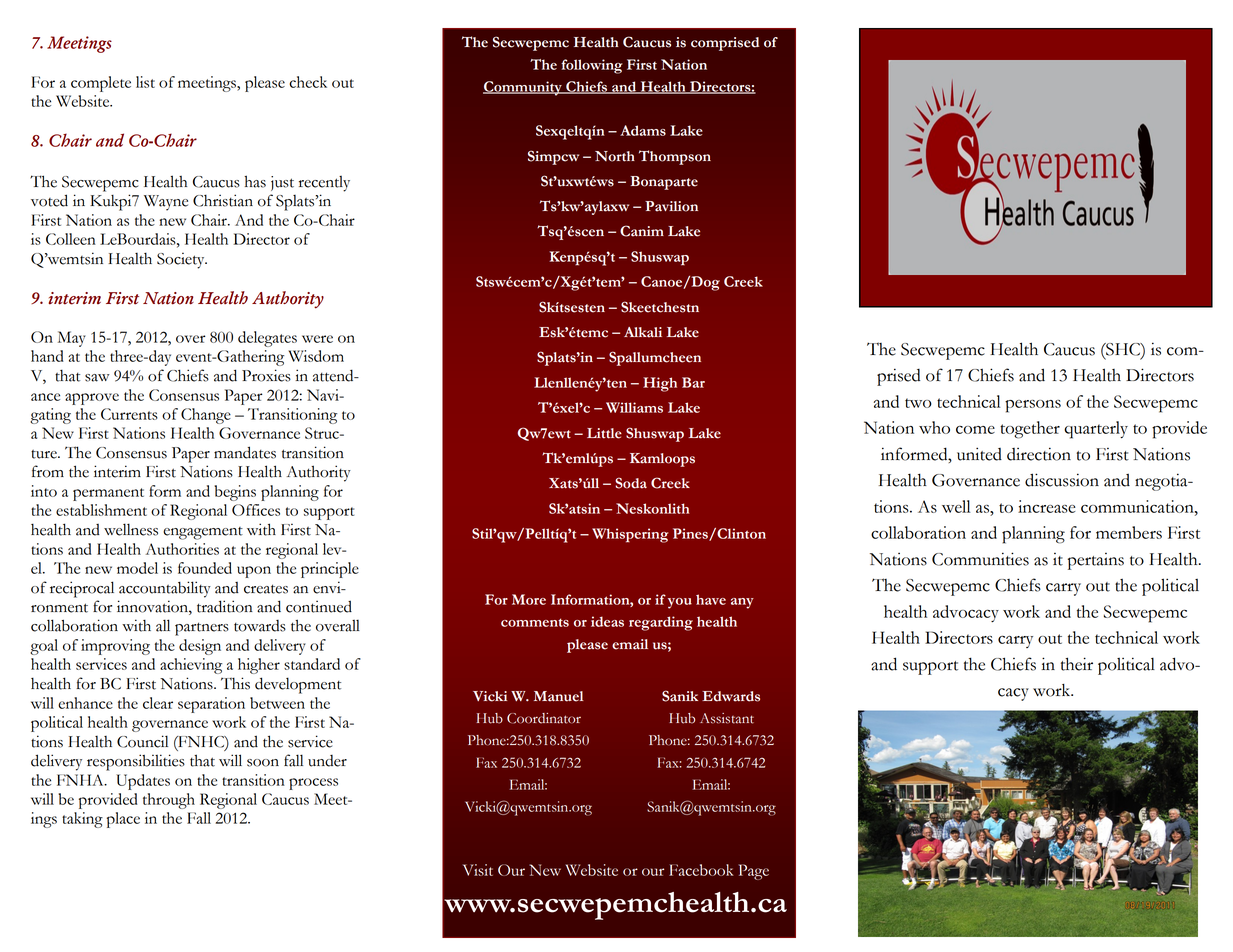  What do you see at coordinates (206, 416) in the image?
I see `Change` at bounding box center [206, 416].
